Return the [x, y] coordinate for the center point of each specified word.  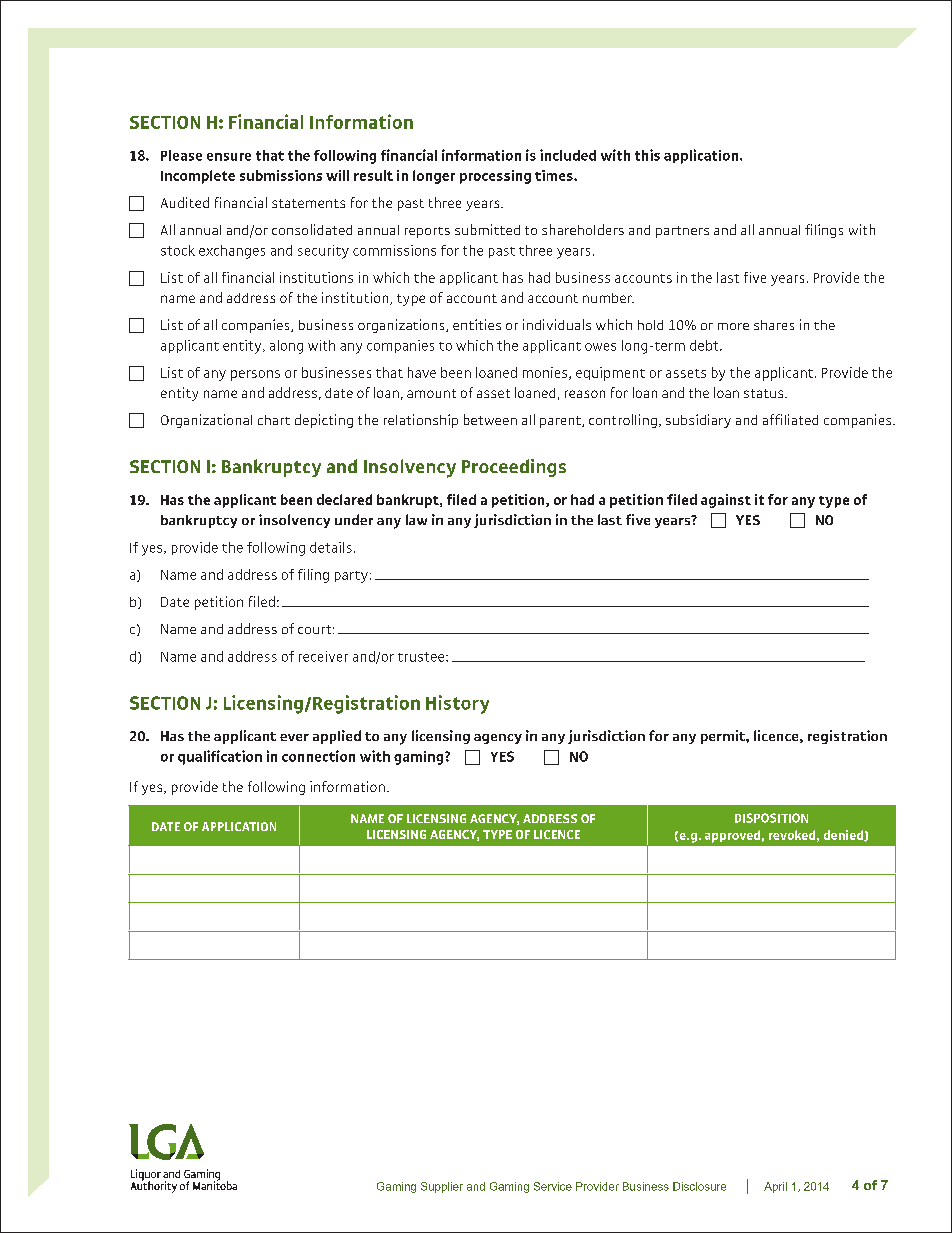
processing [495, 177]
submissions [281, 175]
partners [682, 232]
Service [553, 1186]
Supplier [442, 1187]
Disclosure [699, 1186]
